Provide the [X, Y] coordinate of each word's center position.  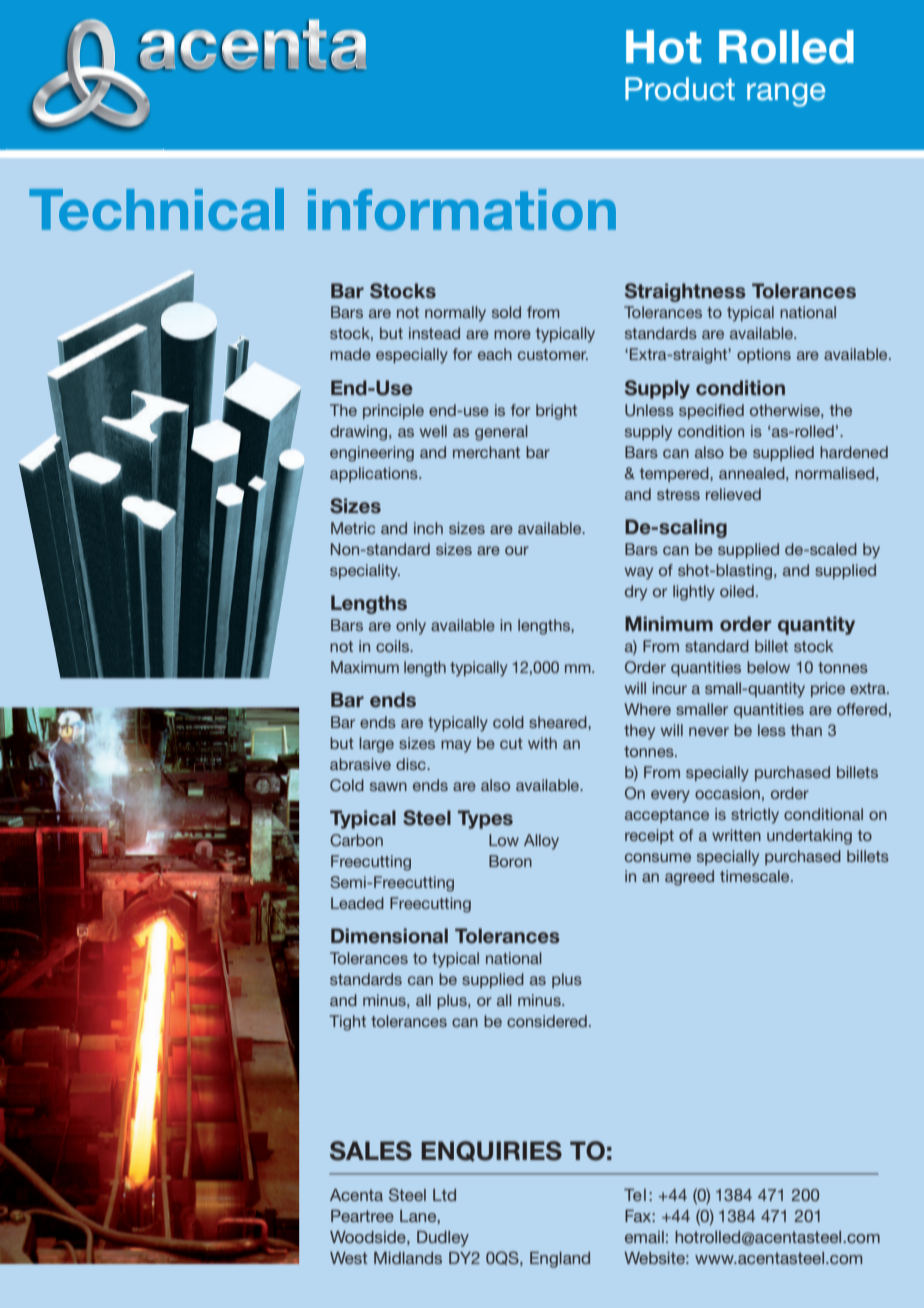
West [349, 1258]
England [560, 1260]
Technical [156, 209]
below [768, 667]
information [462, 210]
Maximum [365, 667]
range [786, 95]
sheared [559, 722]
